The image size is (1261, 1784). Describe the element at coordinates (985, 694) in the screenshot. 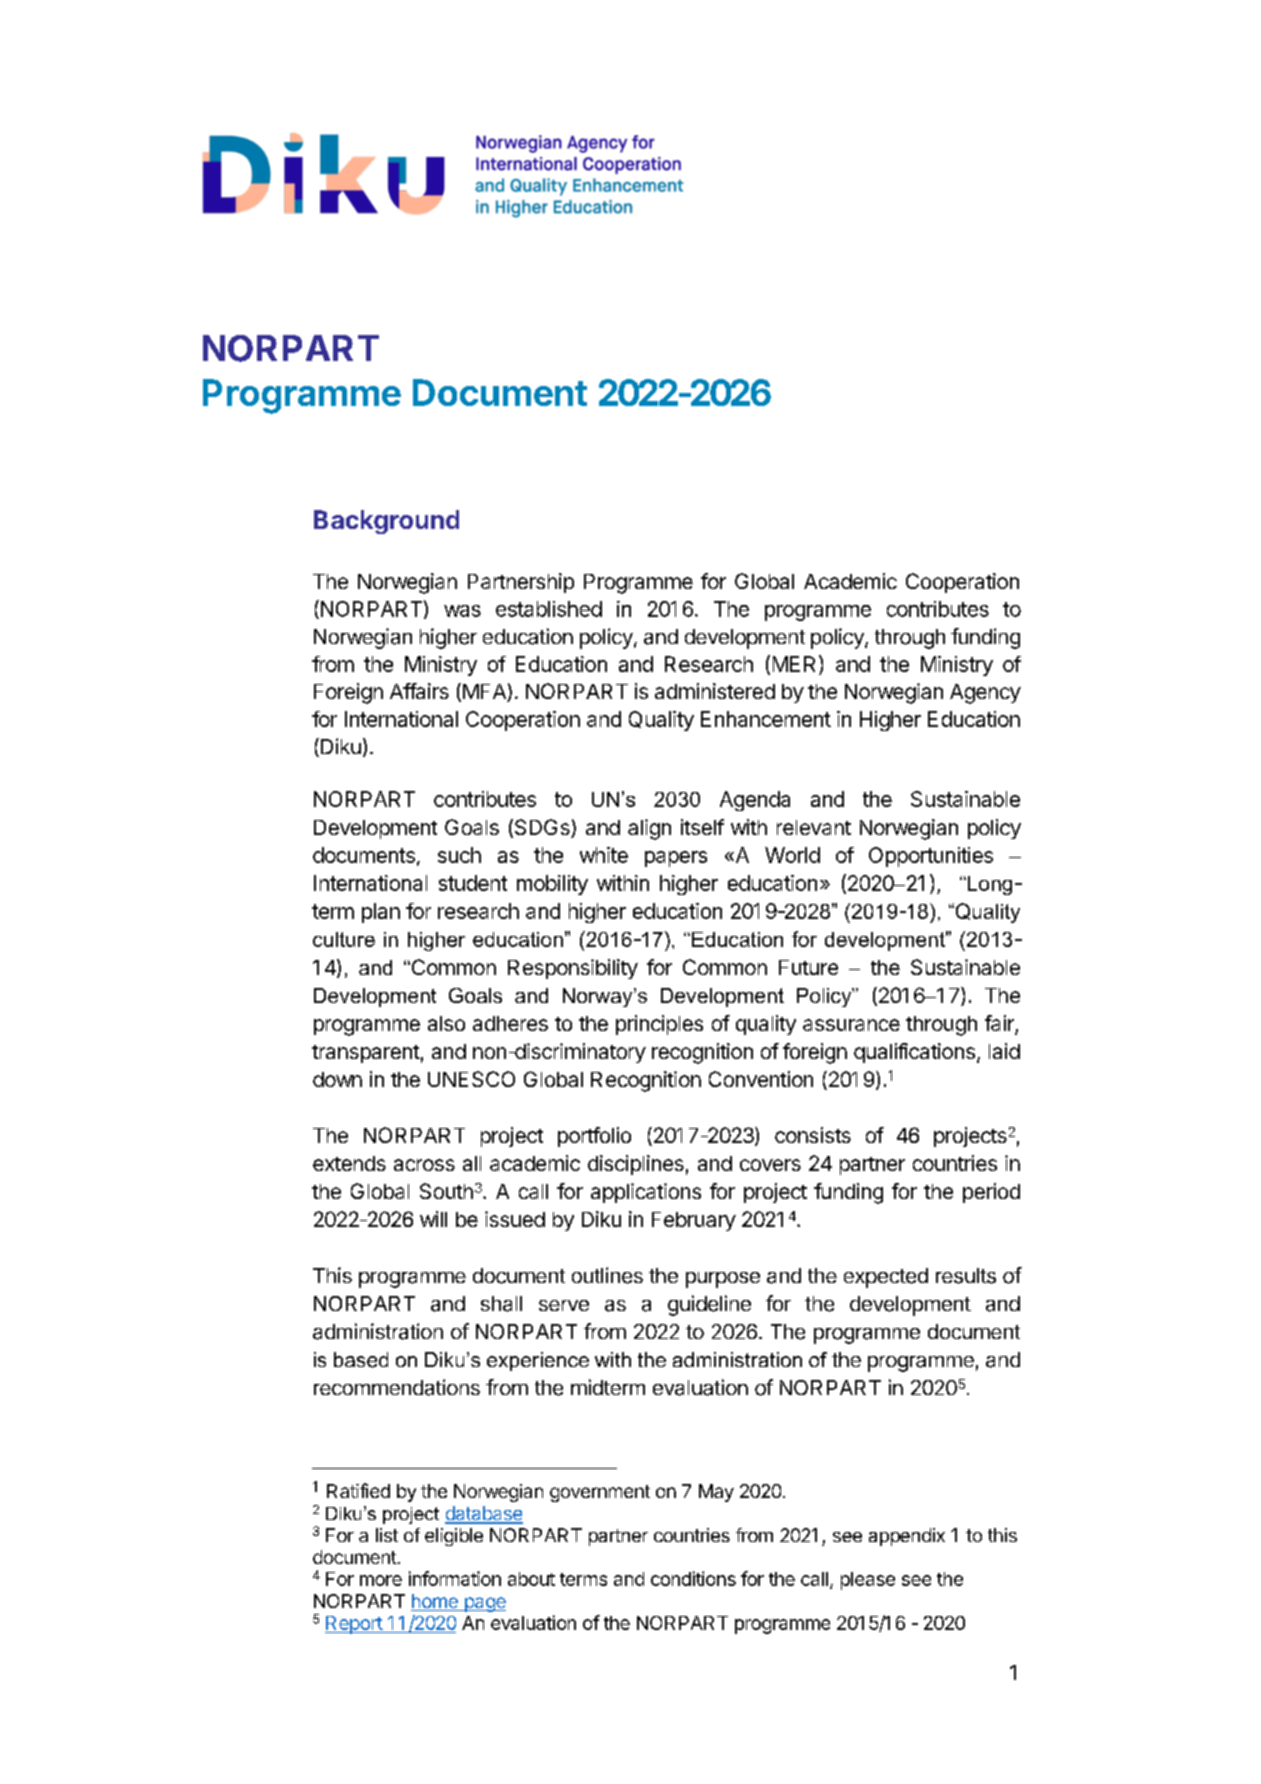

I see `Agency` at that location.
